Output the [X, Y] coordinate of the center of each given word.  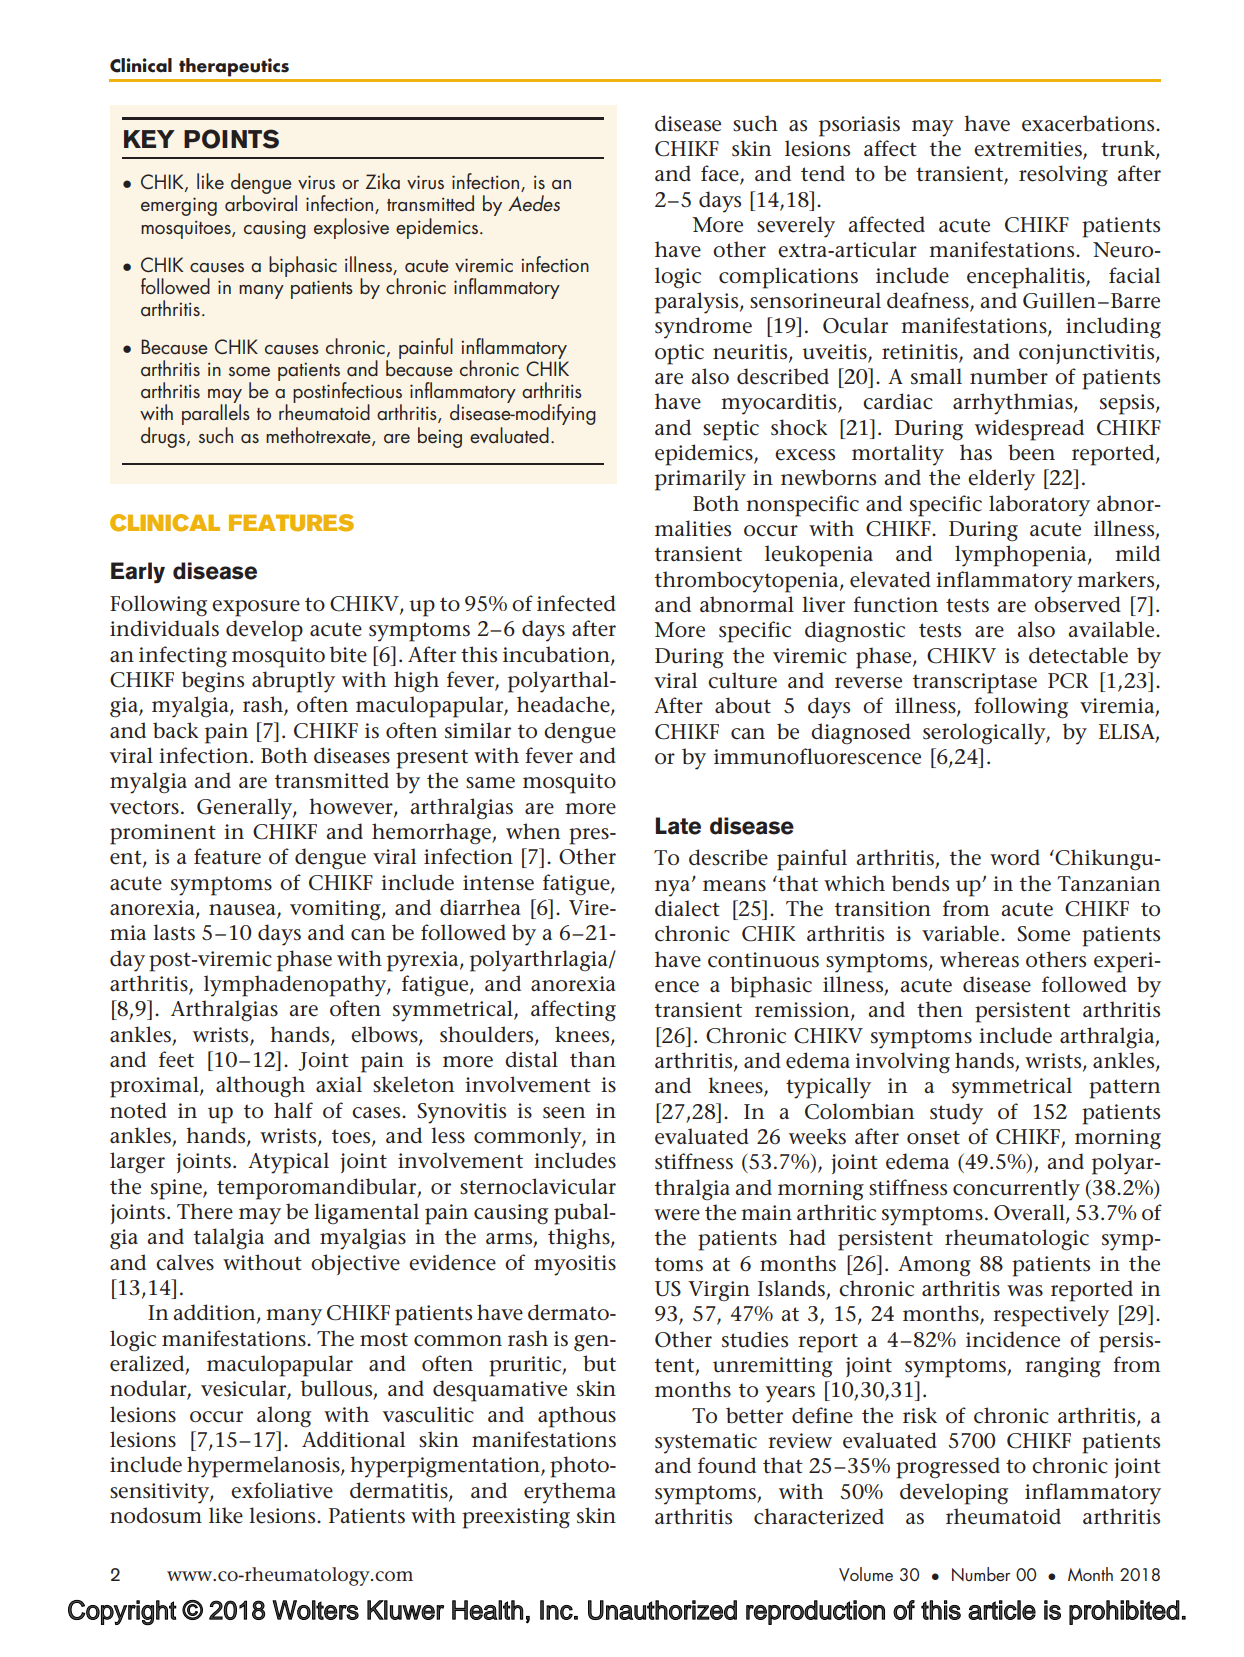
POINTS [231, 139]
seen [564, 1113]
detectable [1078, 655]
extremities [1029, 150]
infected [576, 603]
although [260, 1087]
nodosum [156, 1515]
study [956, 1114]
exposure [256, 608]
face [721, 174]
